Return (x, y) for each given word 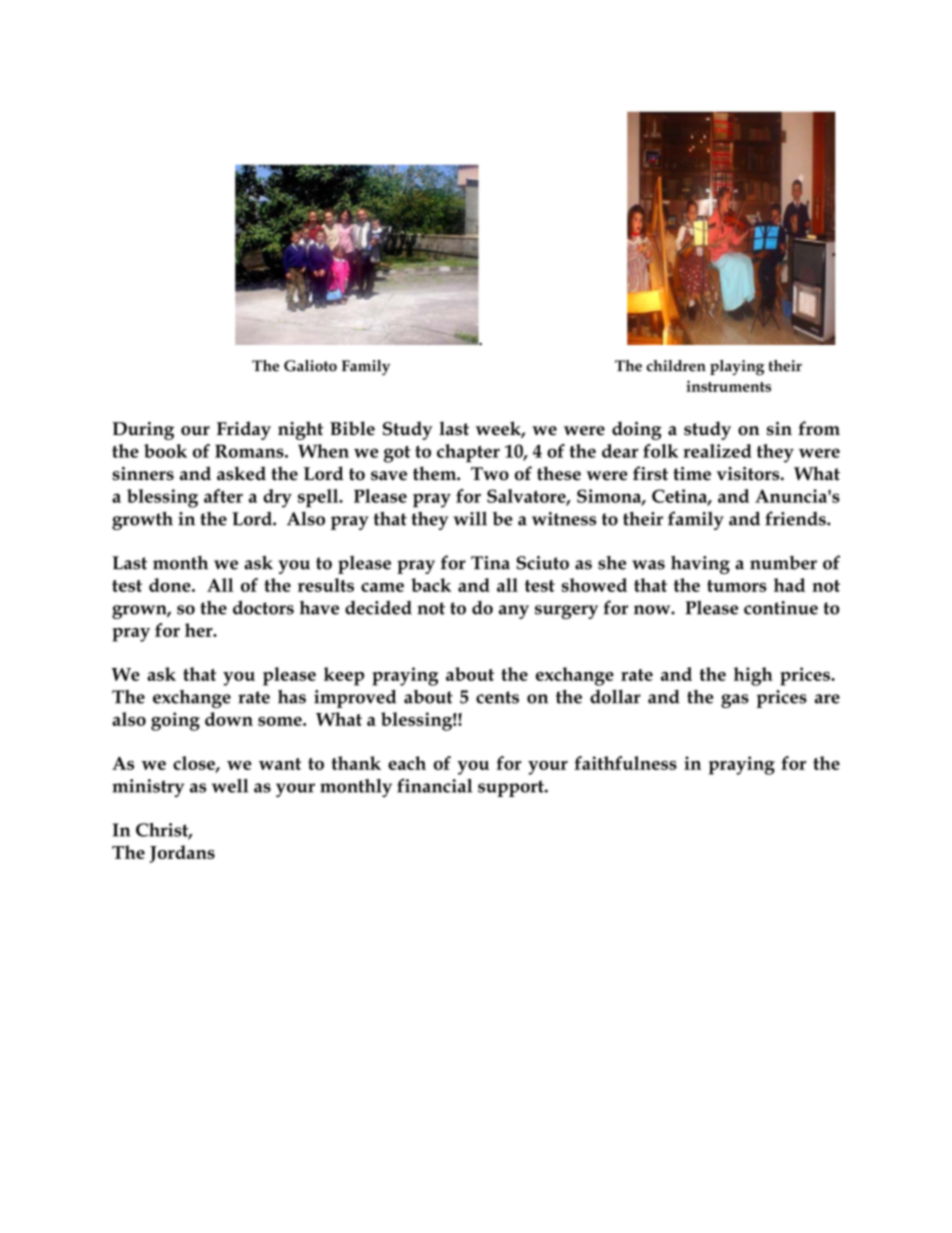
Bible (352, 428)
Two (490, 474)
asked (241, 473)
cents (497, 697)
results (326, 585)
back (431, 585)
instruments (728, 386)
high (753, 676)
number (783, 563)
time (692, 474)
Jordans (182, 854)
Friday (244, 430)
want (280, 764)
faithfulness (625, 763)
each (407, 763)
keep (344, 676)
